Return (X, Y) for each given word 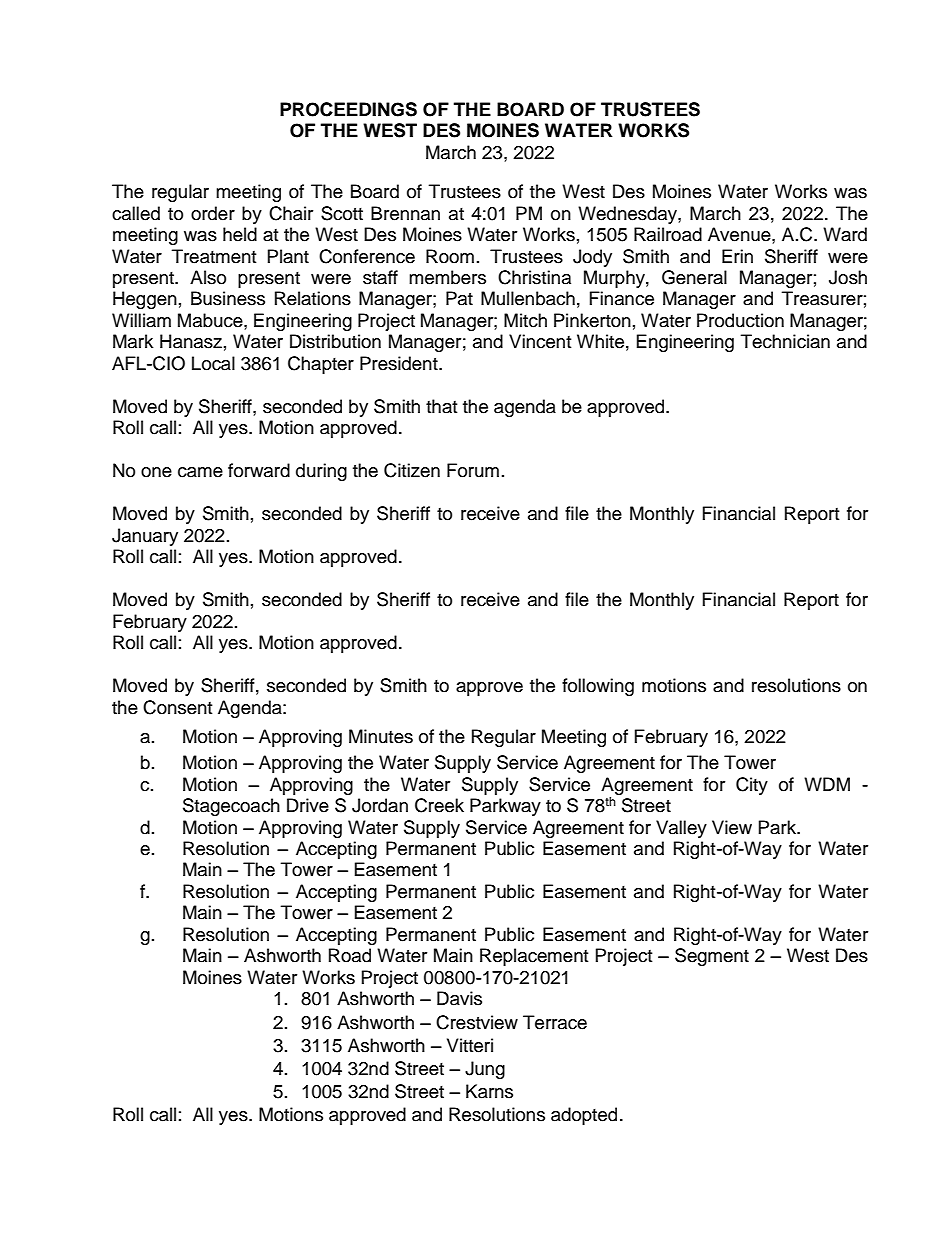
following (598, 687)
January (145, 537)
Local (213, 363)
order (213, 213)
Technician (785, 341)
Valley (681, 829)
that (441, 406)
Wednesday (628, 215)
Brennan (405, 213)
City (752, 786)
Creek (439, 805)
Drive (308, 805)
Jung (485, 1070)
